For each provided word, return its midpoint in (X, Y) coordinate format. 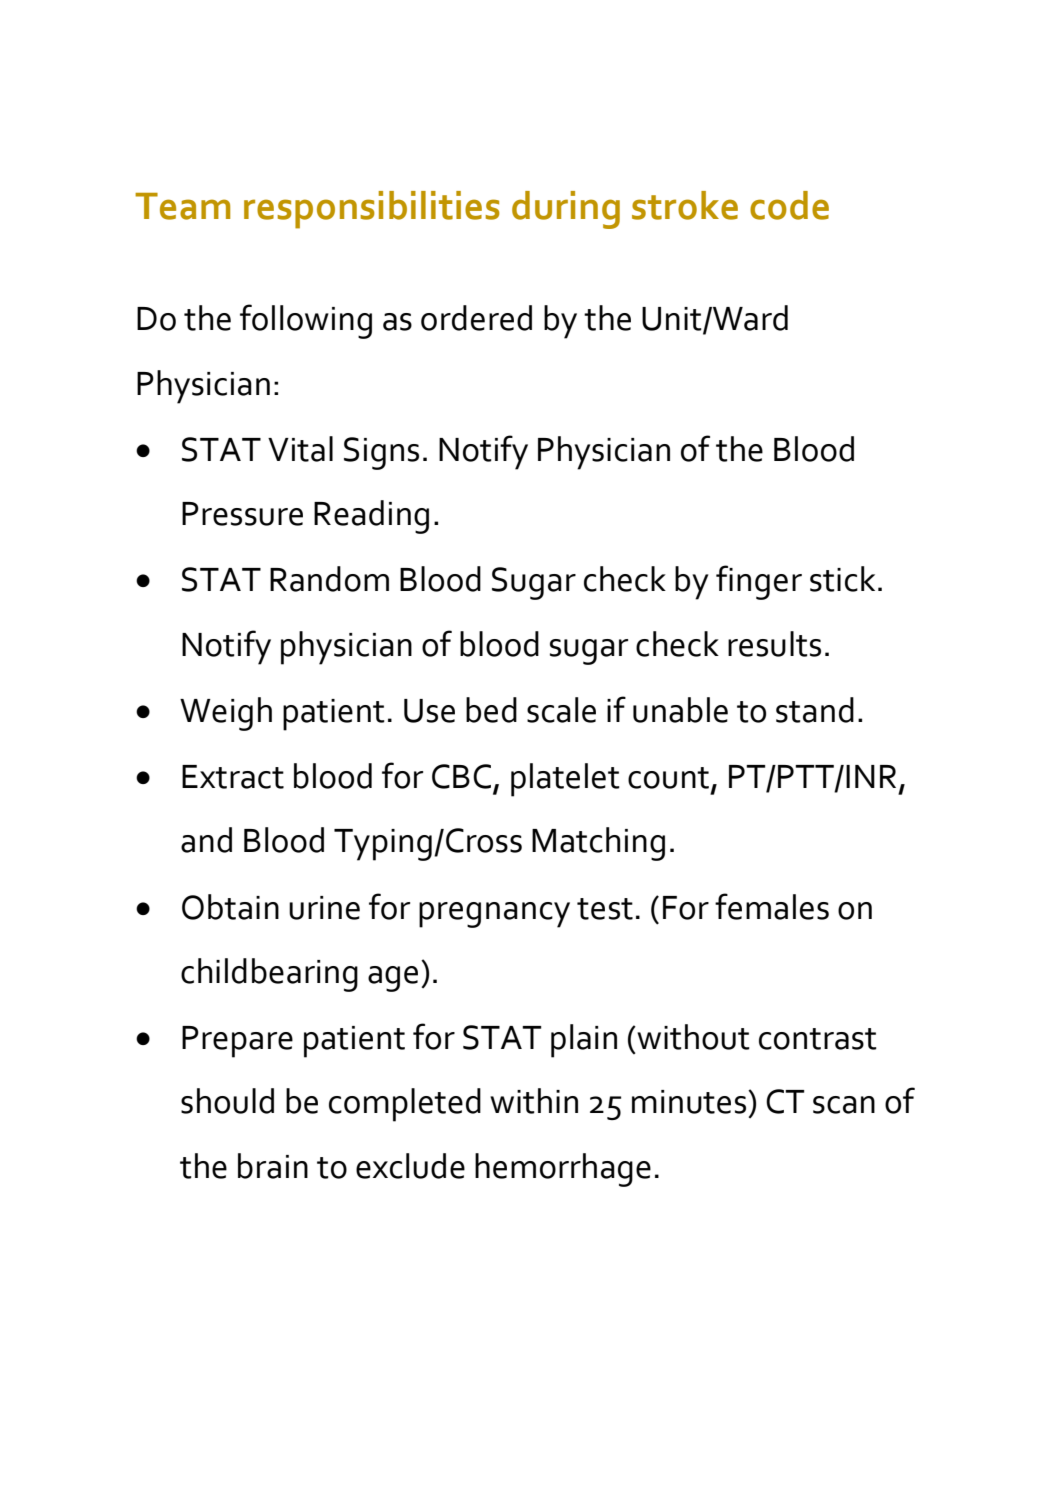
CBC (461, 776)
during (566, 210)
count (670, 779)
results (774, 644)
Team (182, 206)
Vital (300, 449)
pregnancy (494, 915)
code (789, 205)
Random (329, 579)
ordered (476, 318)
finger (759, 582)
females (772, 906)
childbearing (269, 975)
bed (491, 710)
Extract (233, 777)
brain (273, 1166)
